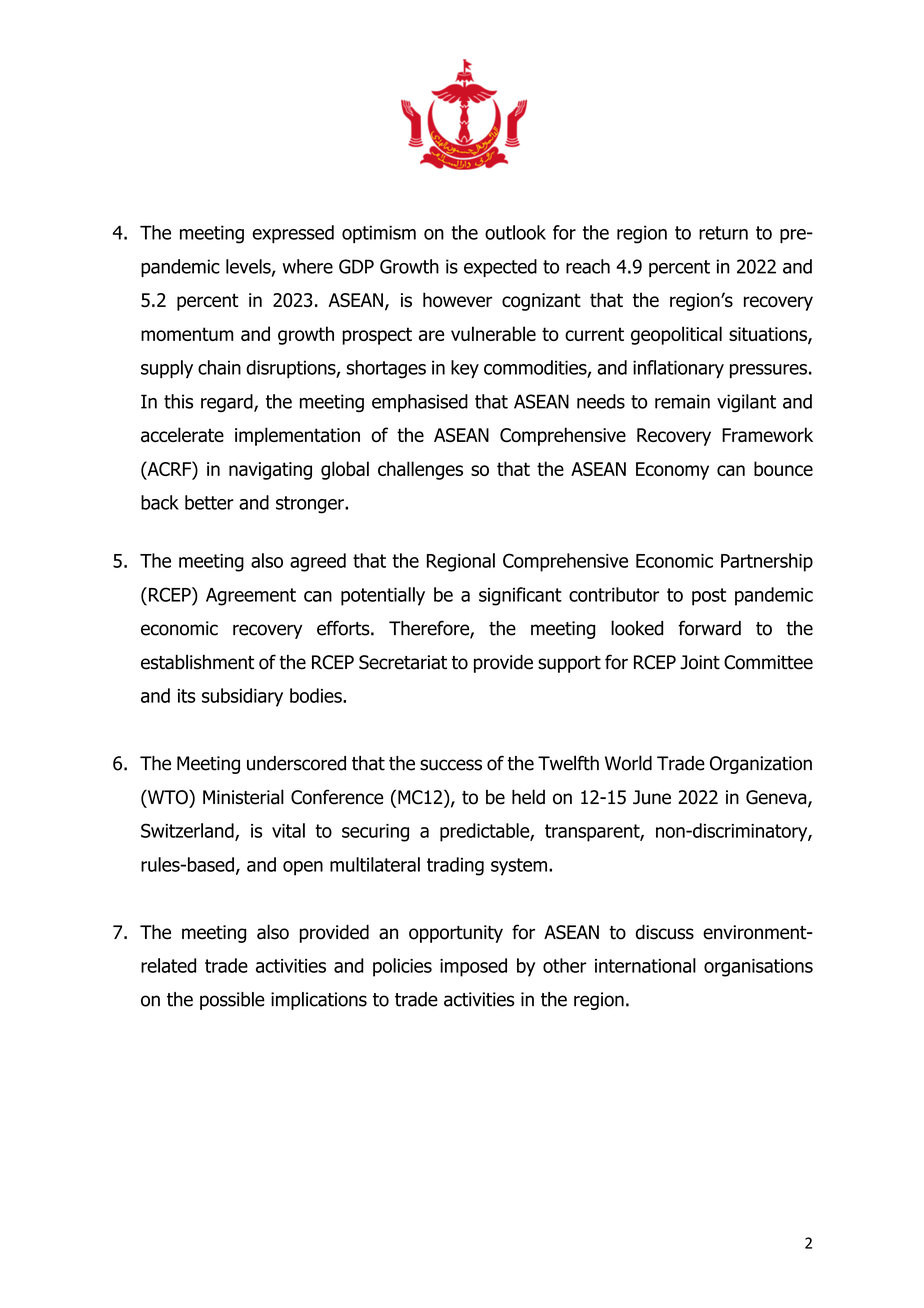  I want to click on subsidiary, so click(242, 697).
